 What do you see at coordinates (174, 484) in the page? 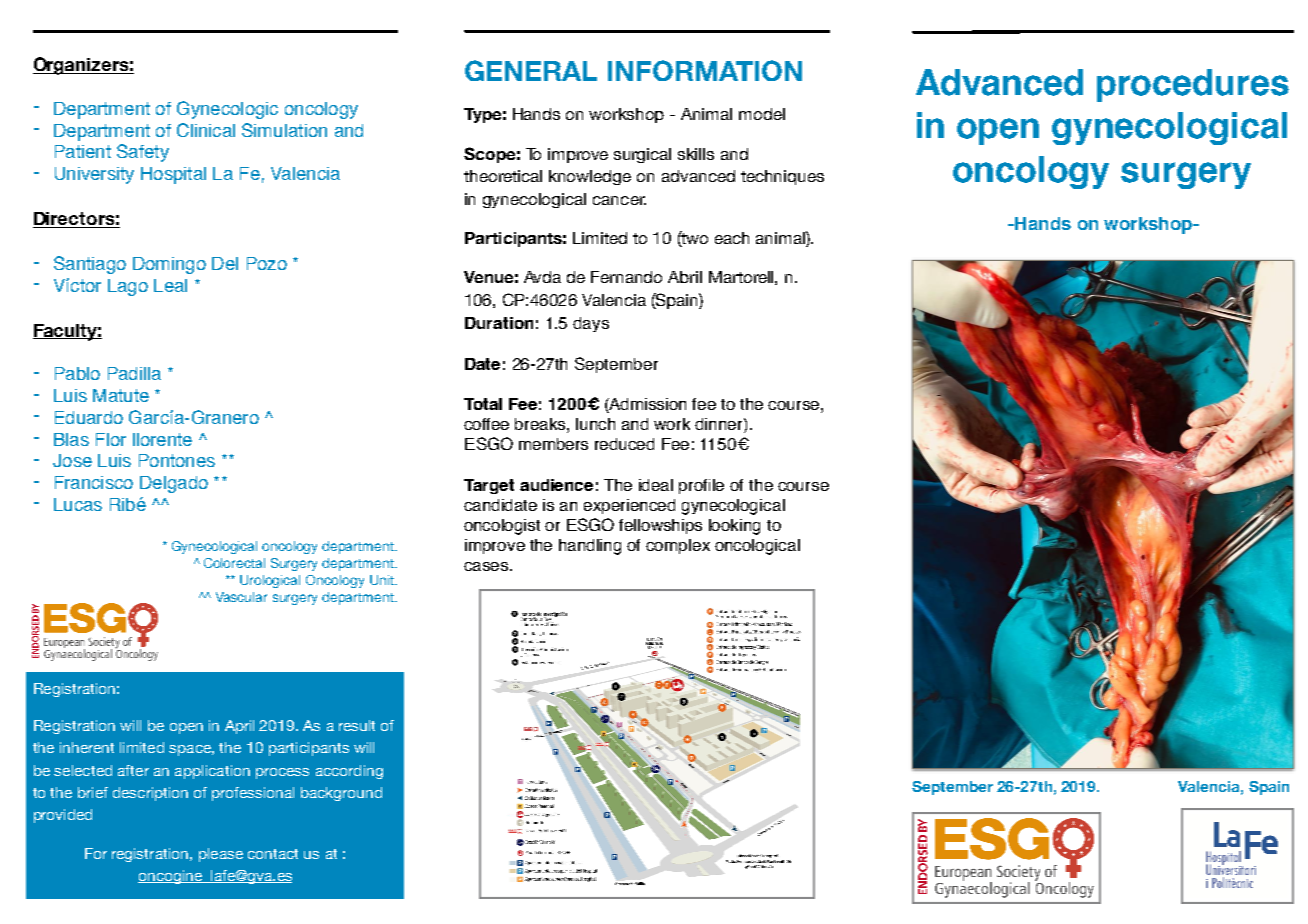
I see `Delgado` at bounding box center [174, 484].
